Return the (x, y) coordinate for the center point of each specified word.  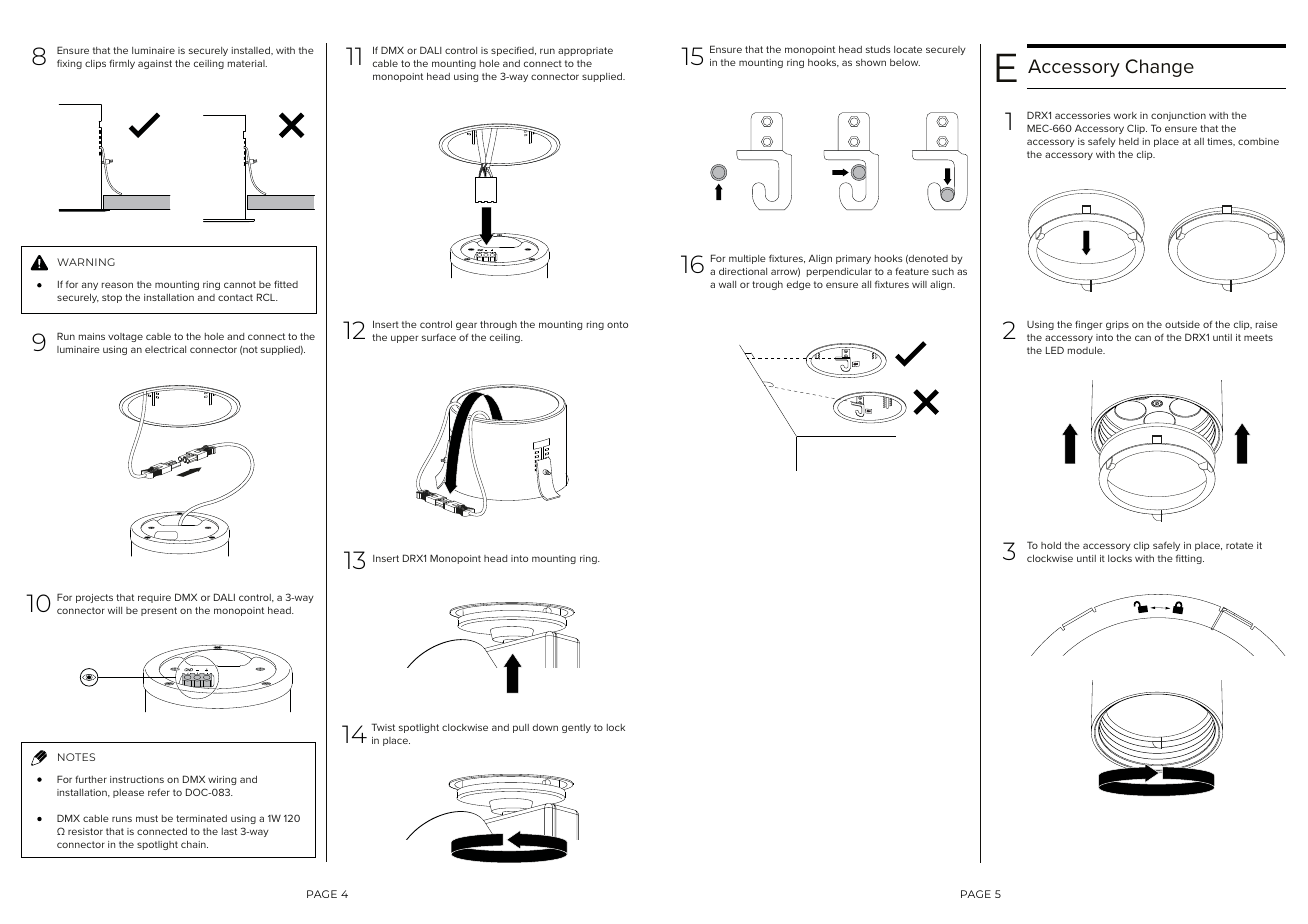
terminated (201, 818)
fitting (1190, 559)
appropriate (585, 51)
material (247, 63)
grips (1117, 325)
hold (1051, 545)
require (154, 598)
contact (235, 297)
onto (617, 324)
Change (1160, 68)
